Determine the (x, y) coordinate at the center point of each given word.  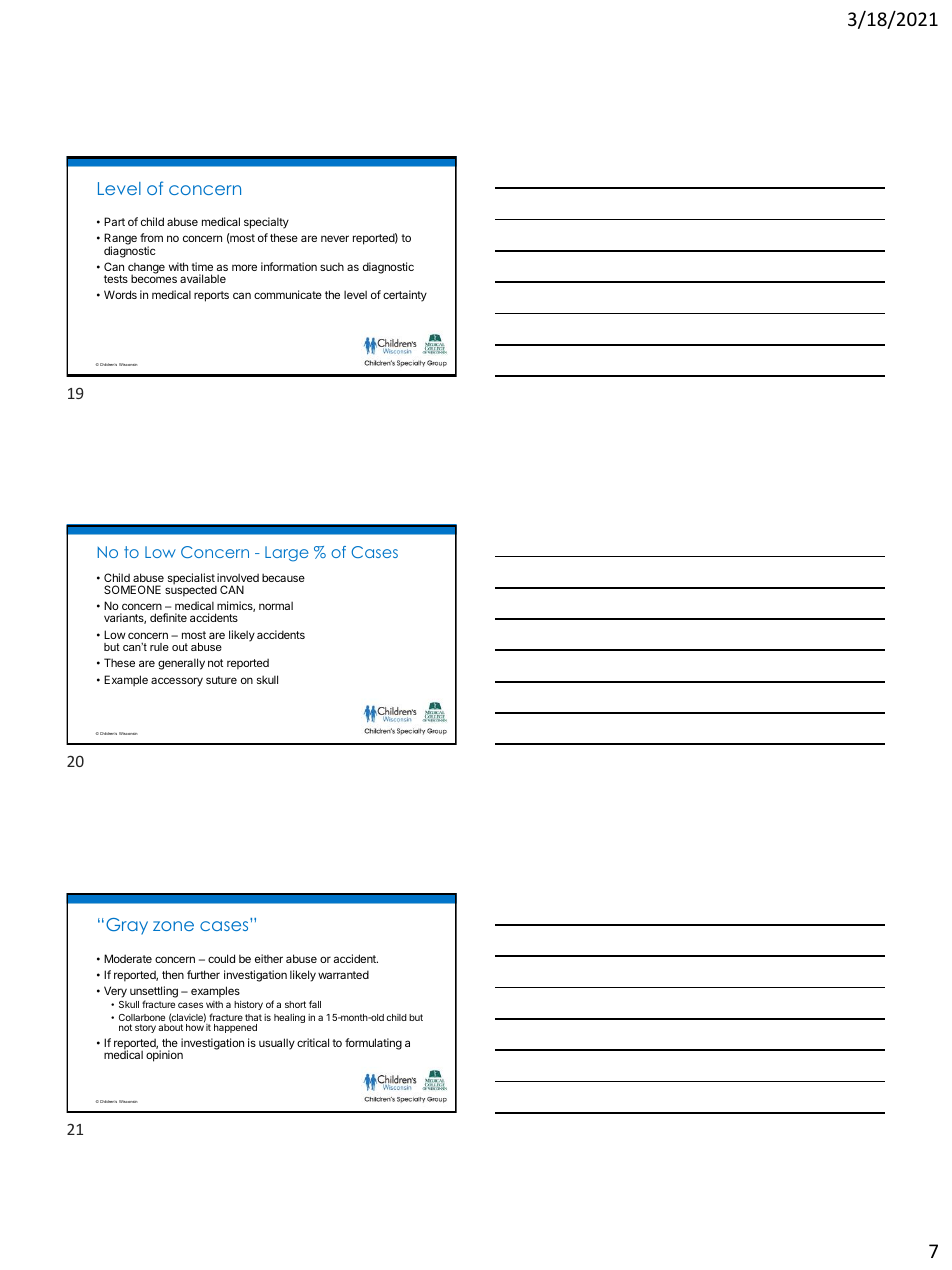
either (269, 958)
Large (287, 554)
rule (159, 647)
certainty (405, 296)
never (335, 238)
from (151, 237)
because (283, 577)
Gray (127, 926)
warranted (343, 974)
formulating (373, 1044)
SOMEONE (132, 589)
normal (276, 605)
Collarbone (142, 1017)
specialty (266, 223)
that (253, 1017)
